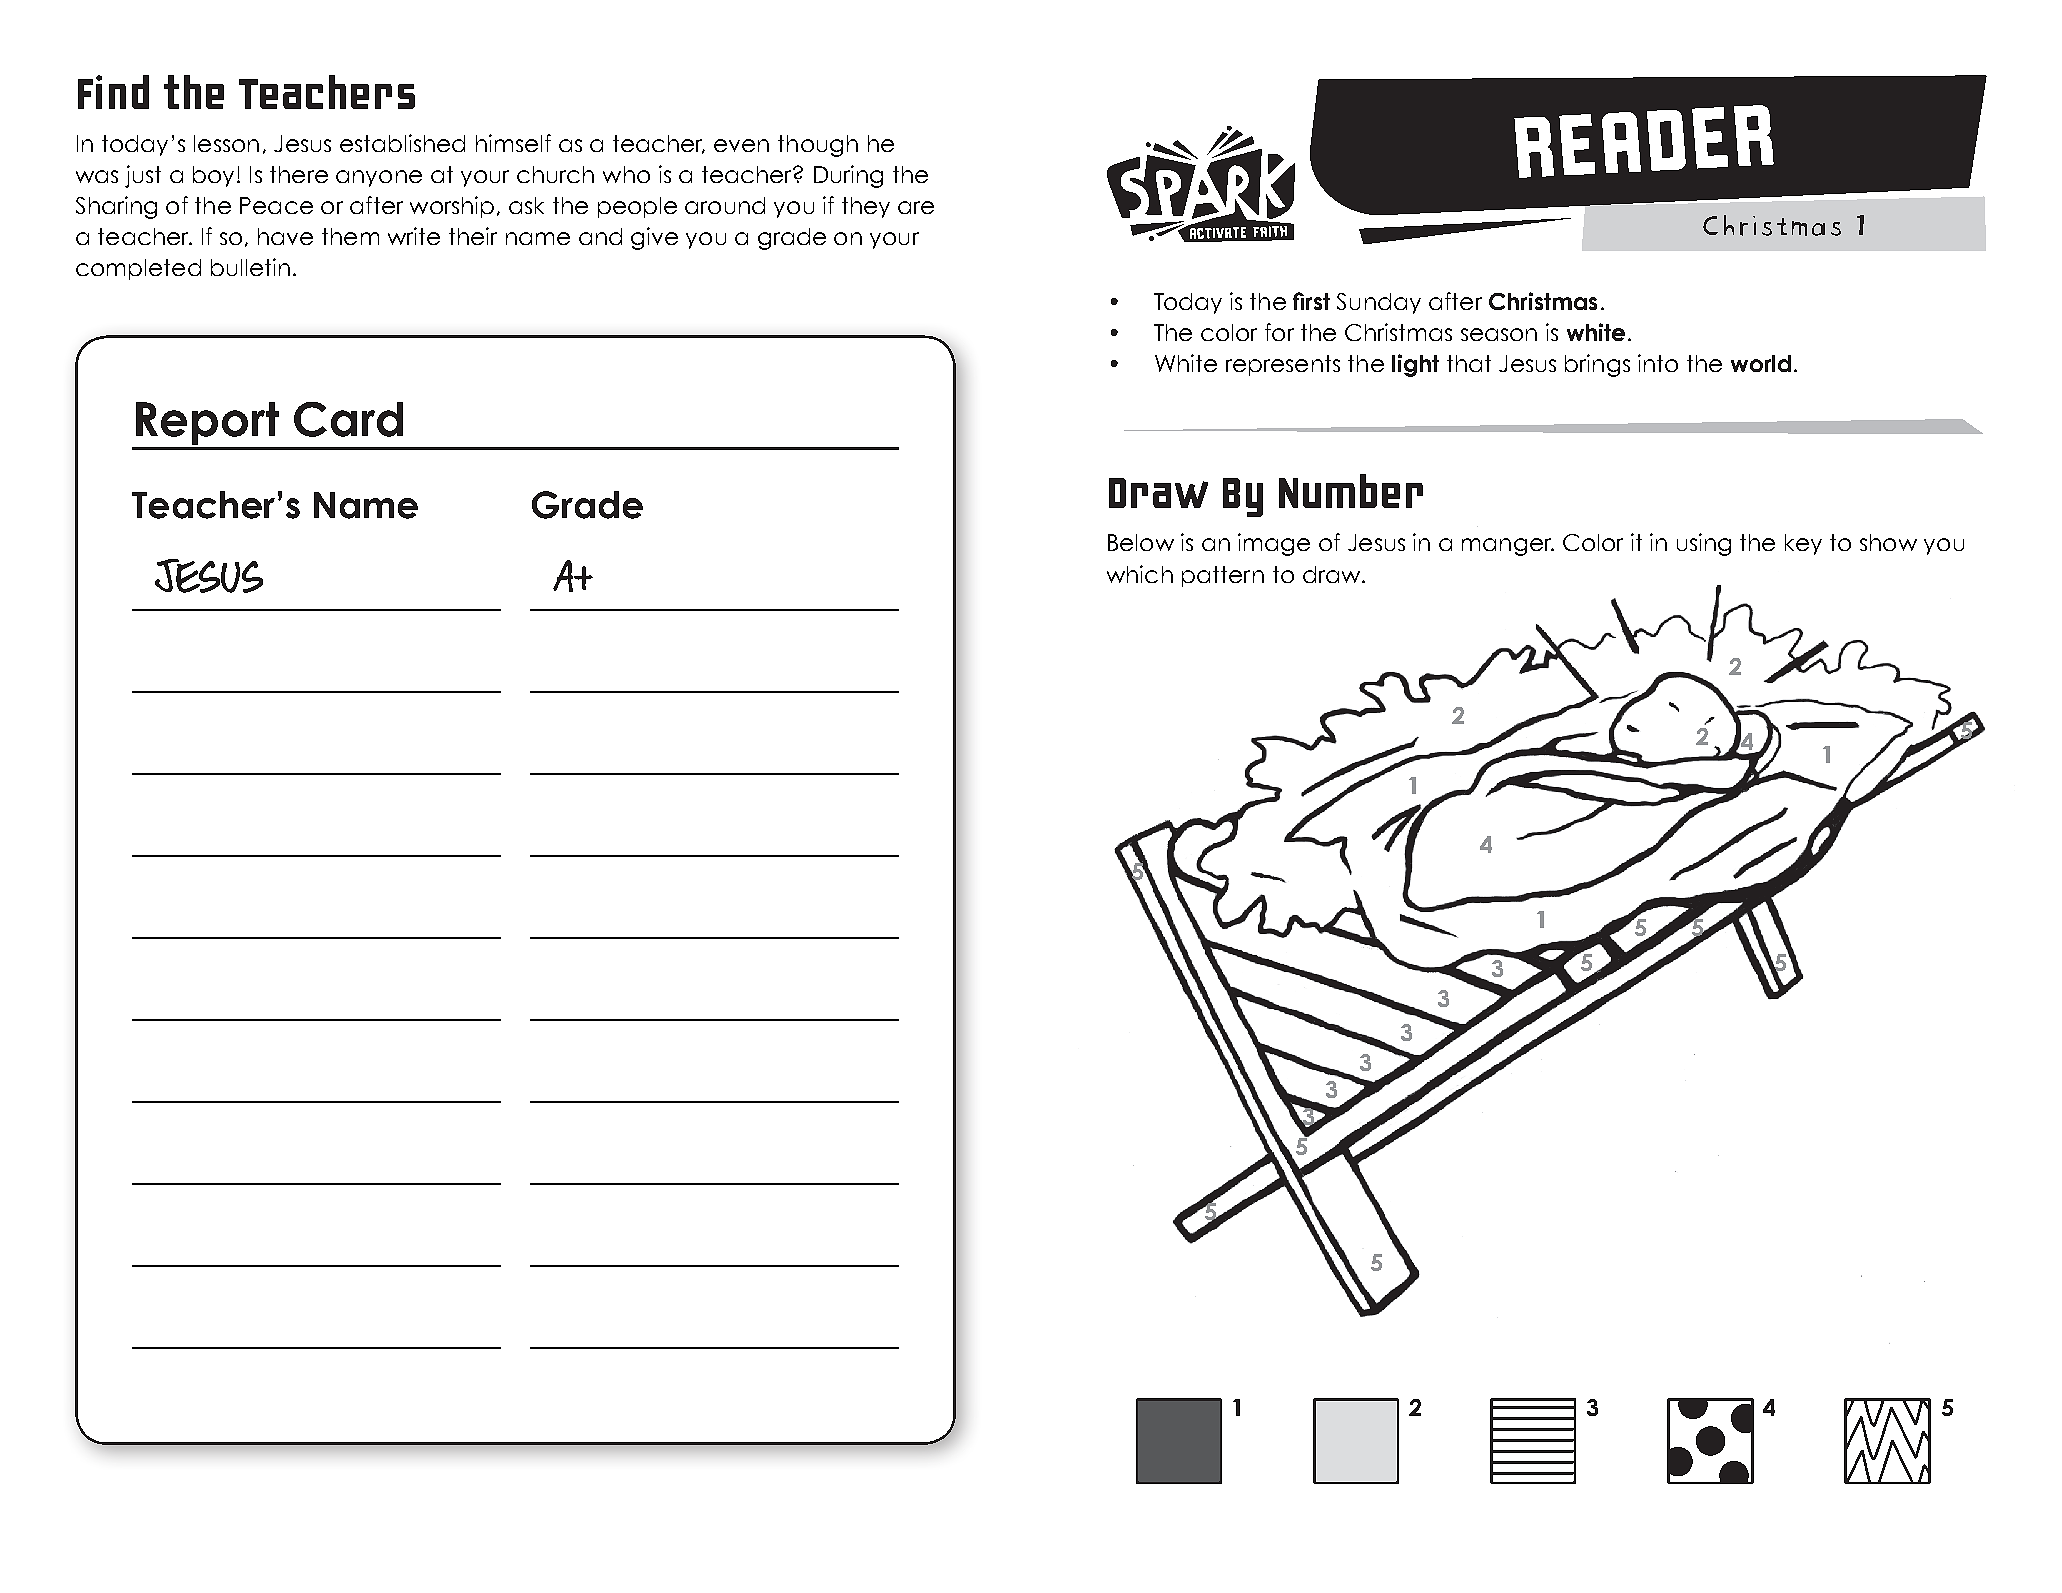 The height and width of the screenshot is (1593, 2062). I want to click on which, so click(1140, 574).
